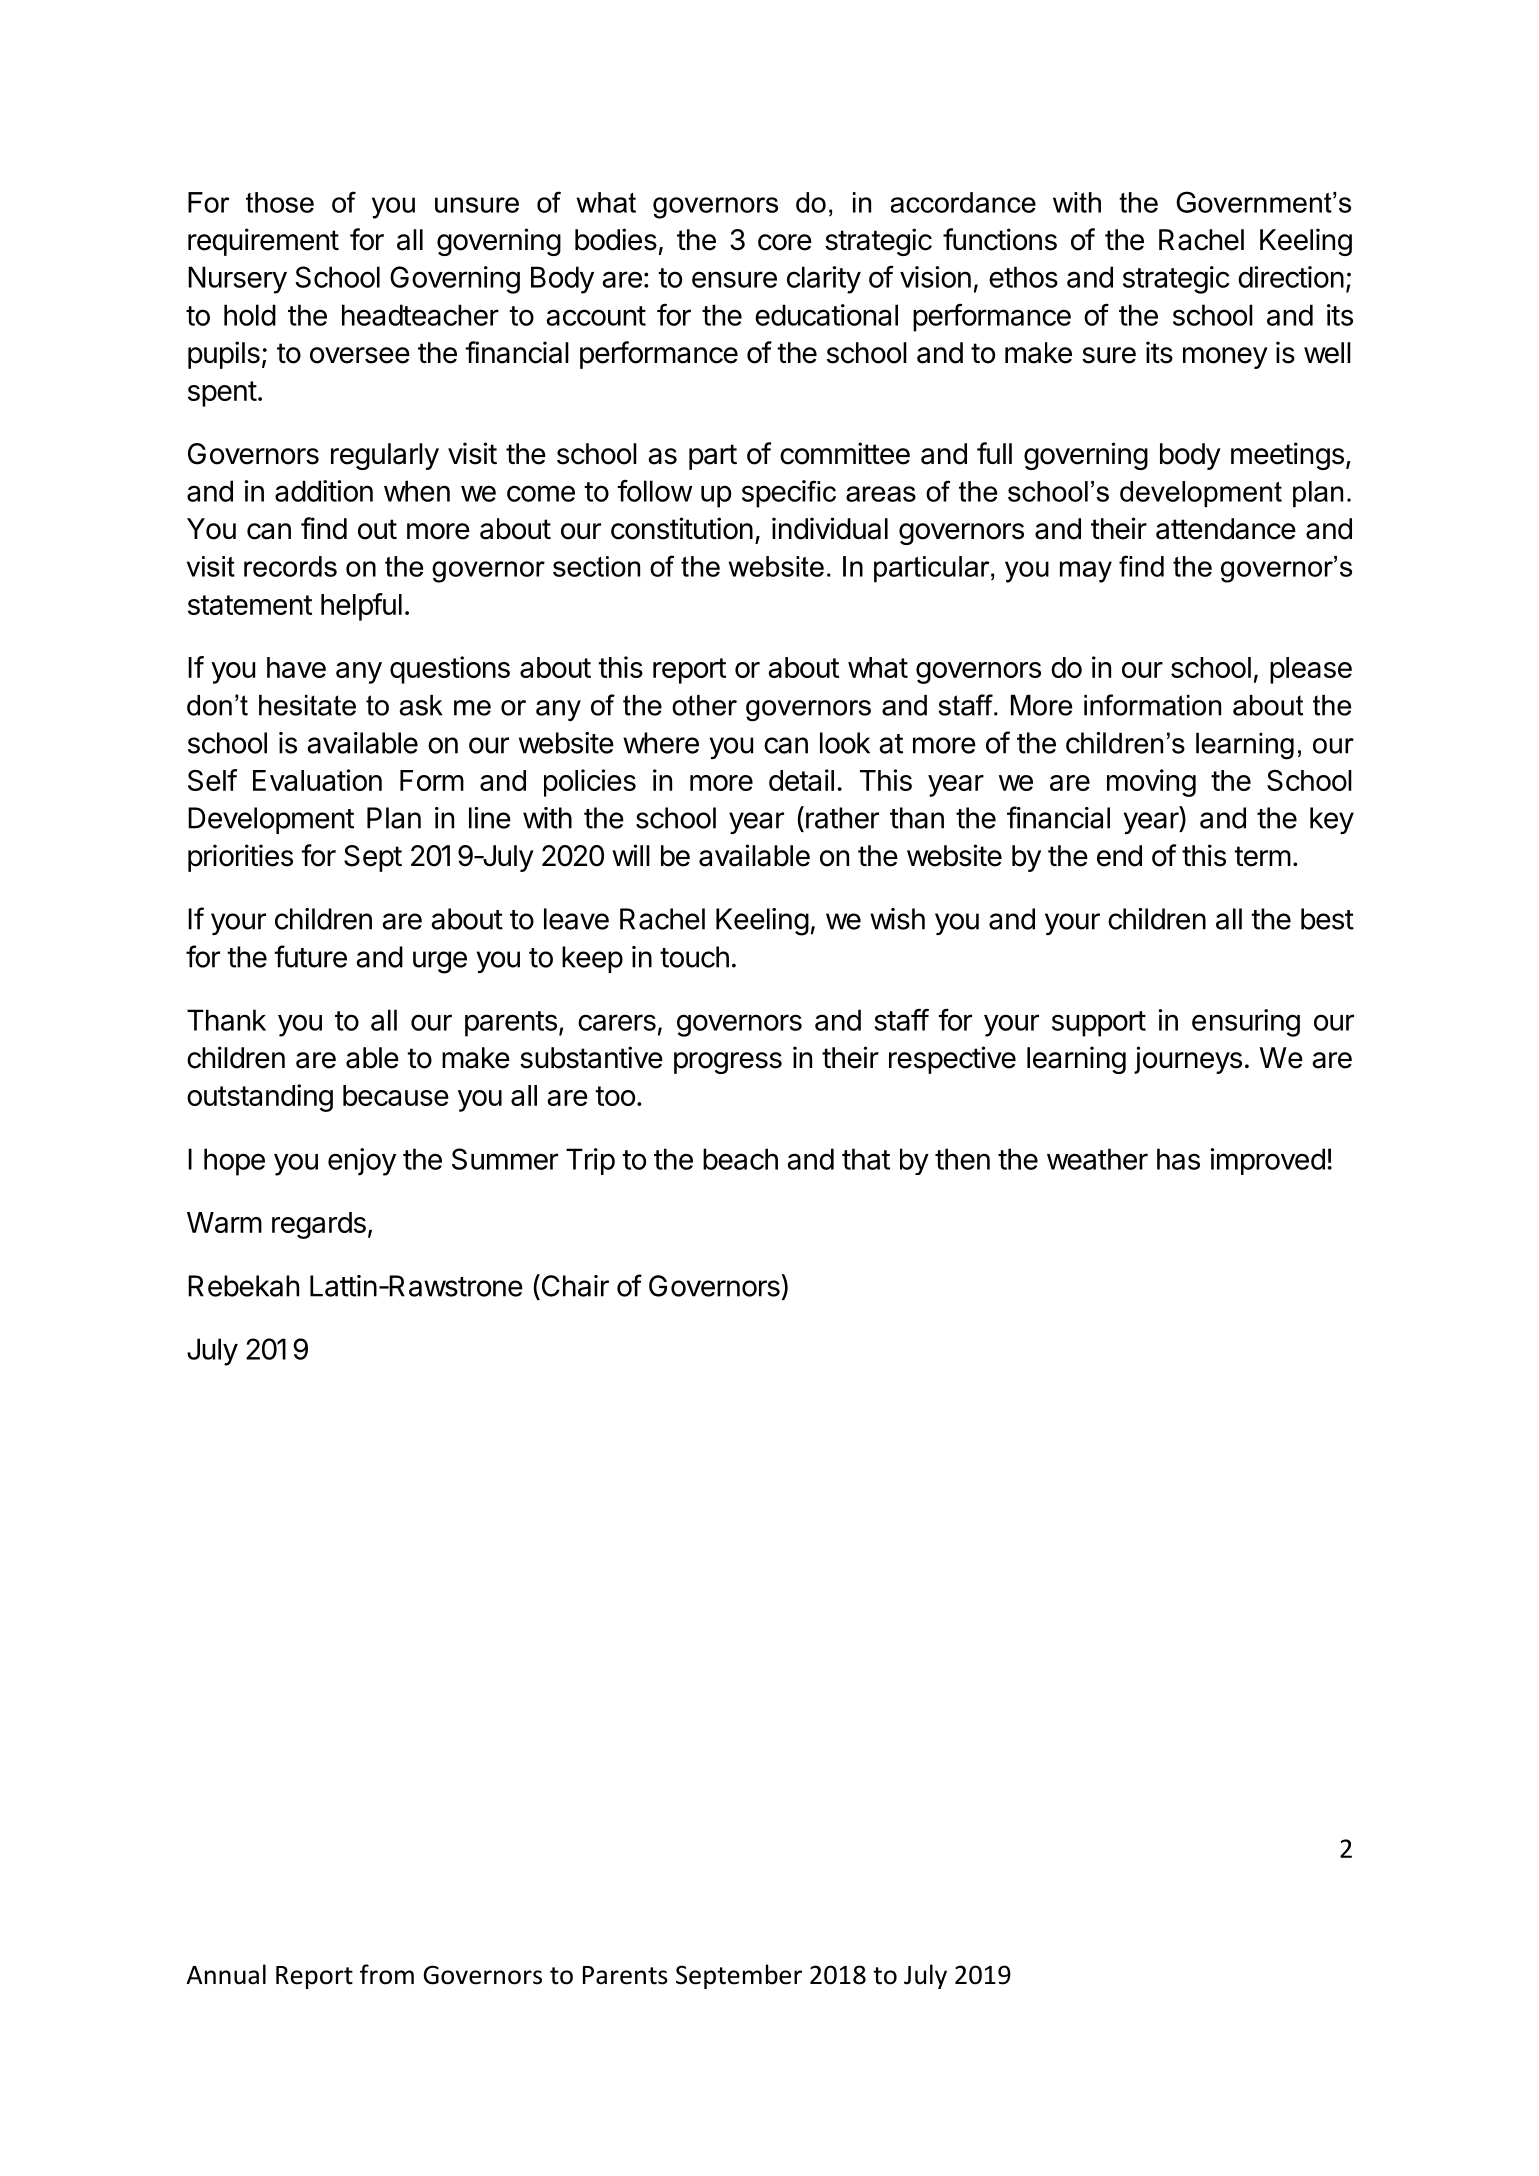 The height and width of the page is (2176, 1539). What do you see at coordinates (785, 242) in the page?
I see `core` at bounding box center [785, 242].
